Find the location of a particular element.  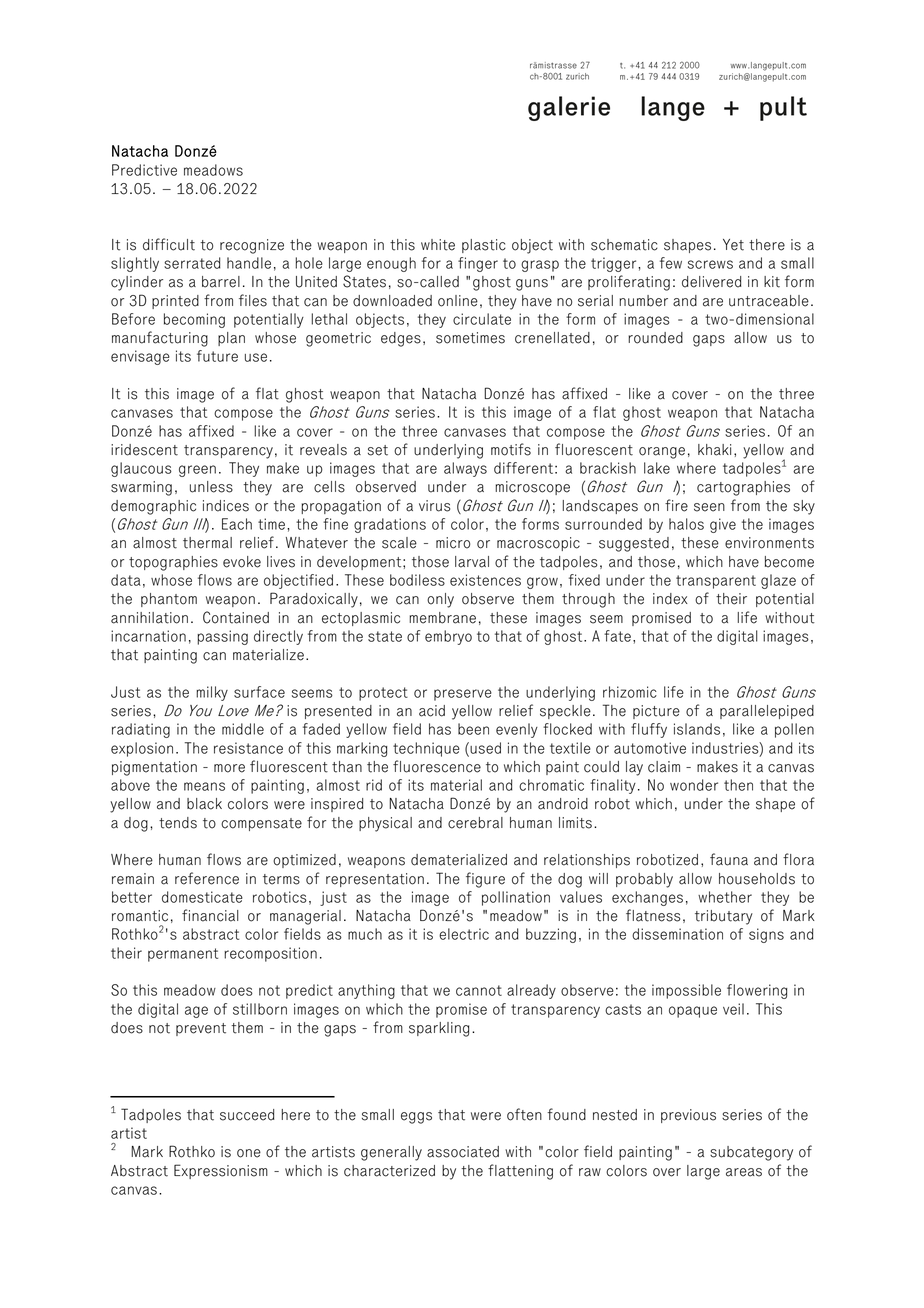

screws is located at coordinates (710, 264).
